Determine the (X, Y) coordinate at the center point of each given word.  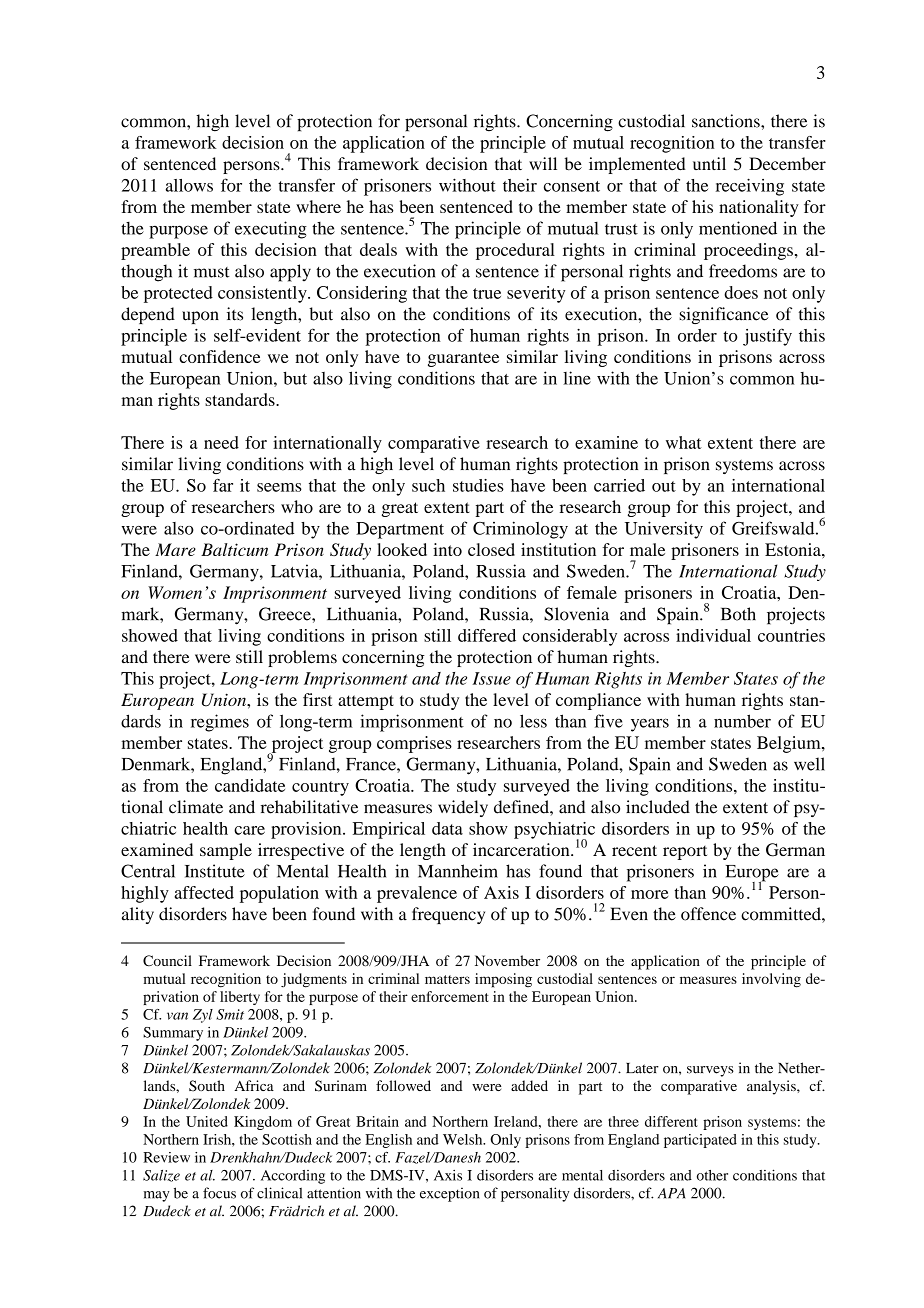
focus (219, 1193)
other (712, 1175)
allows (189, 185)
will (543, 163)
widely (463, 808)
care (249, 830)
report (685, 853)
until (709, 163)
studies (478, 485)
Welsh (464, 1139)
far (223, 485)
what (684, 442)
